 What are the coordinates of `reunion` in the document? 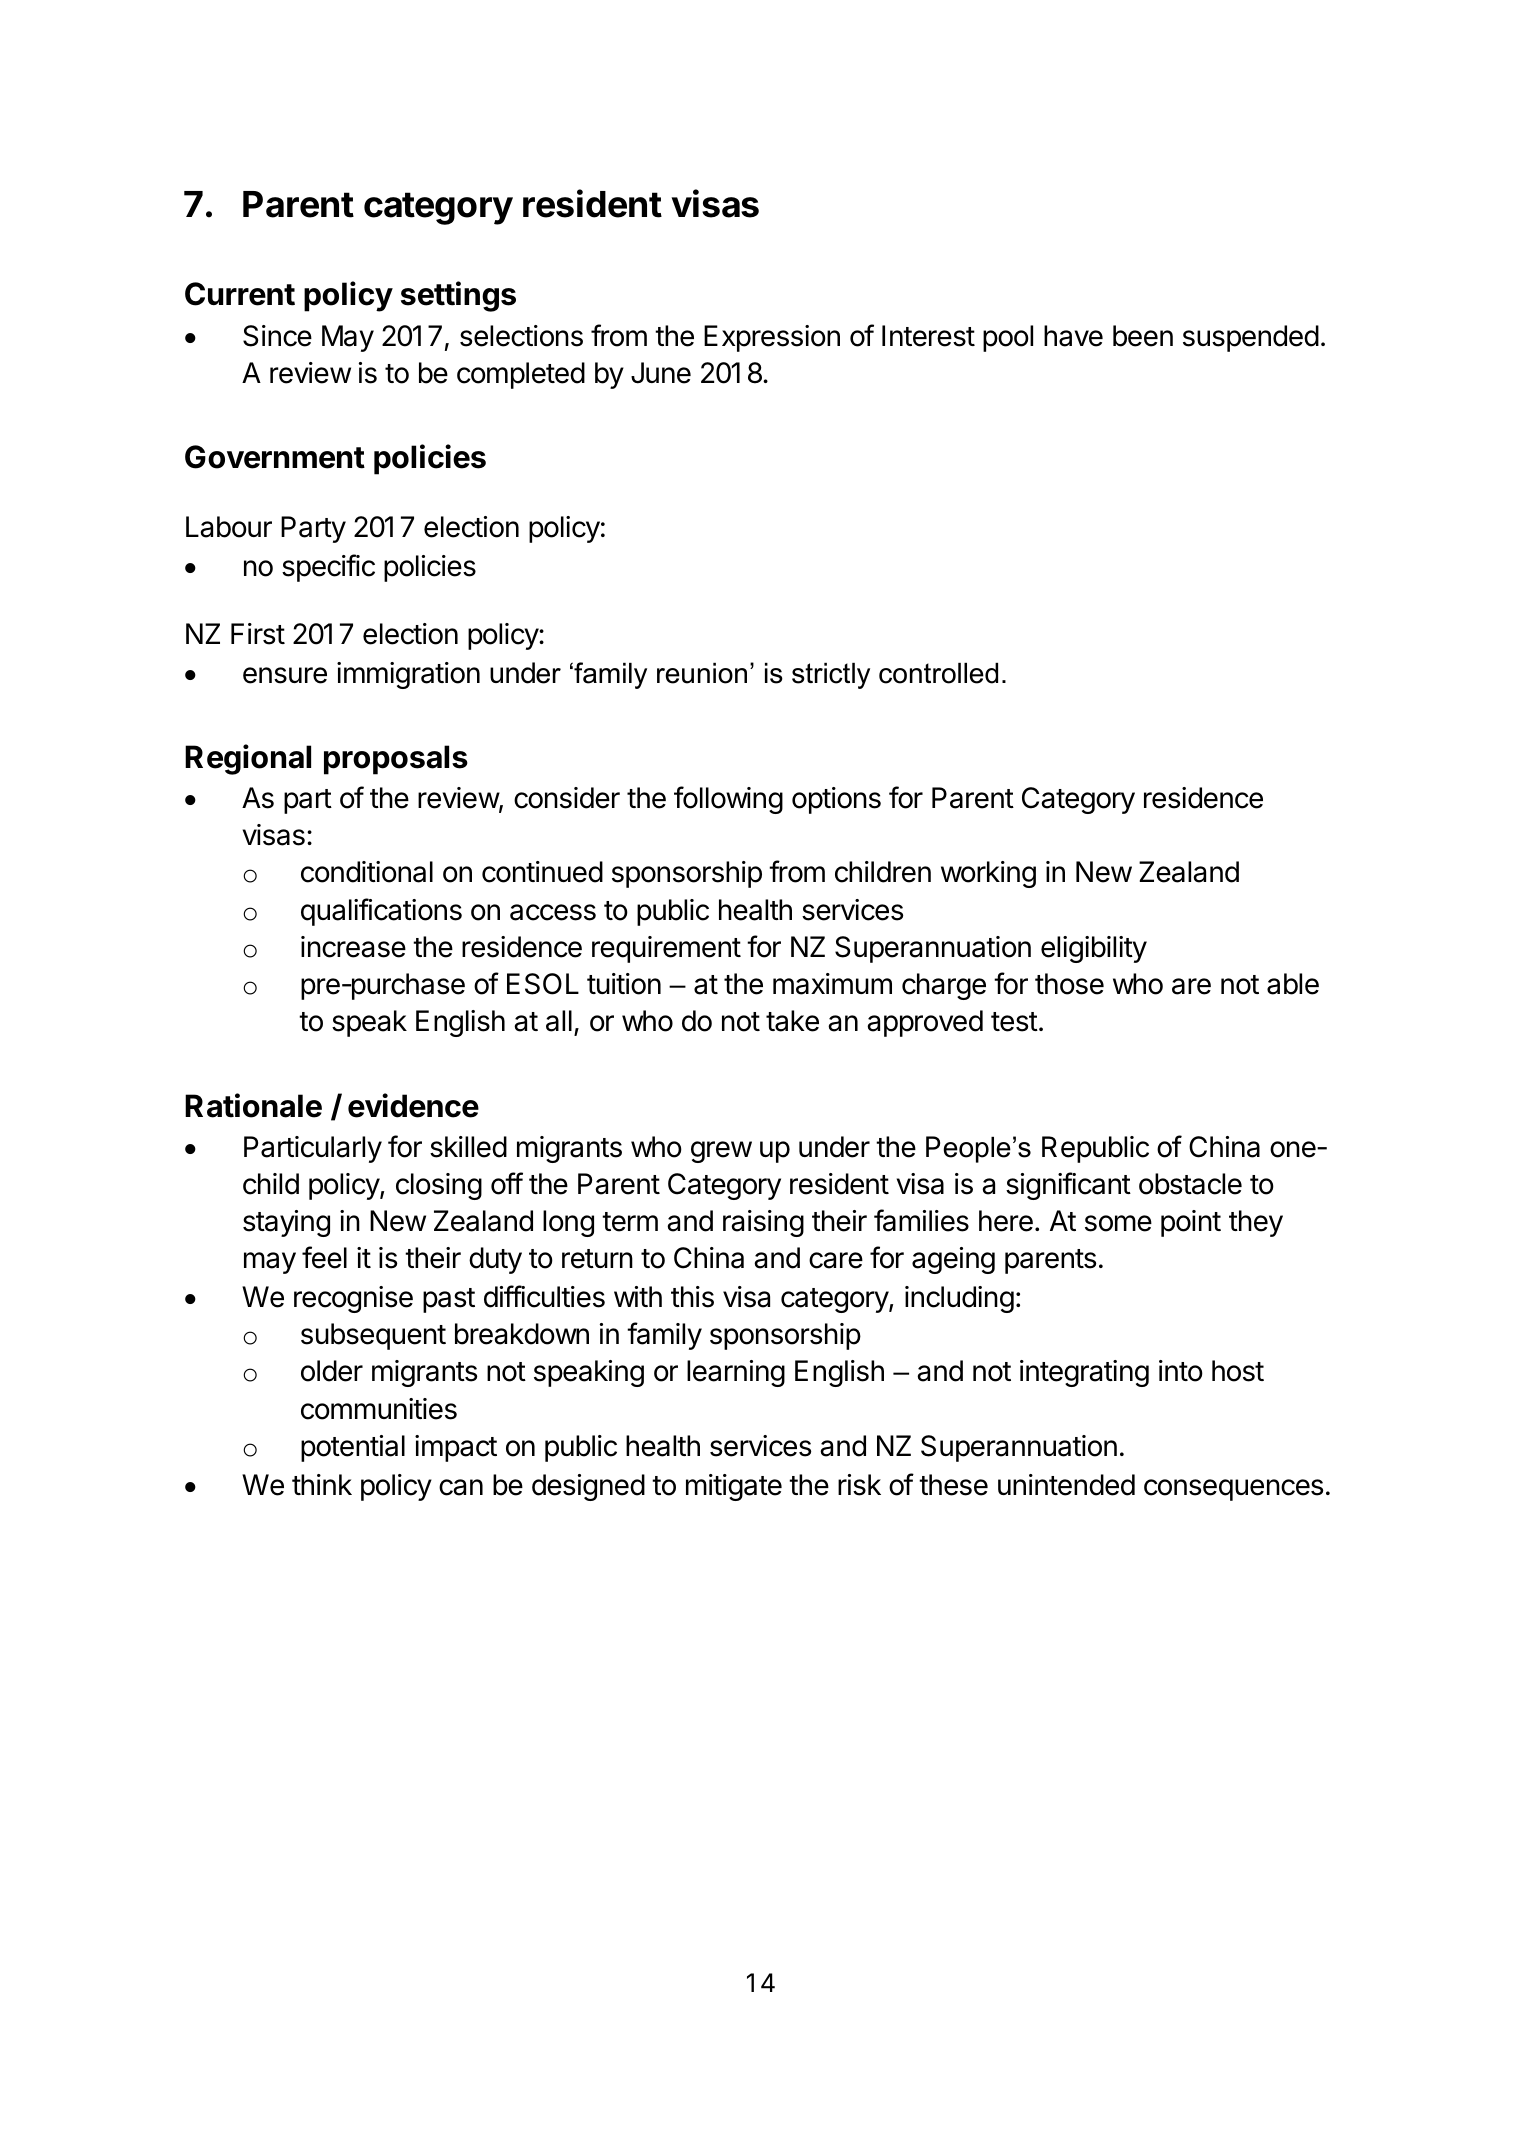 It's located at (702, 673).
